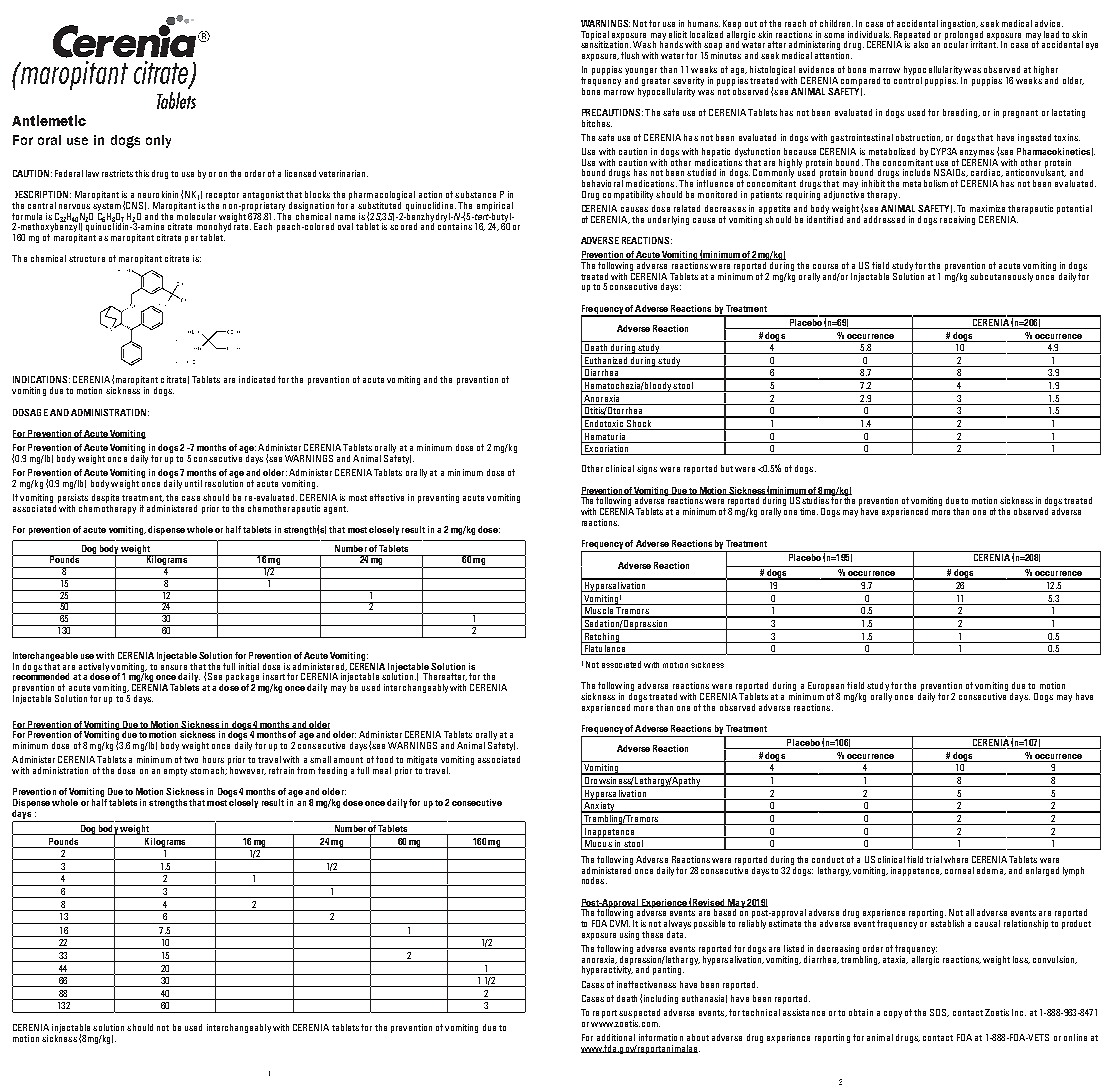  I want to click on structure, so click(87, 259).
